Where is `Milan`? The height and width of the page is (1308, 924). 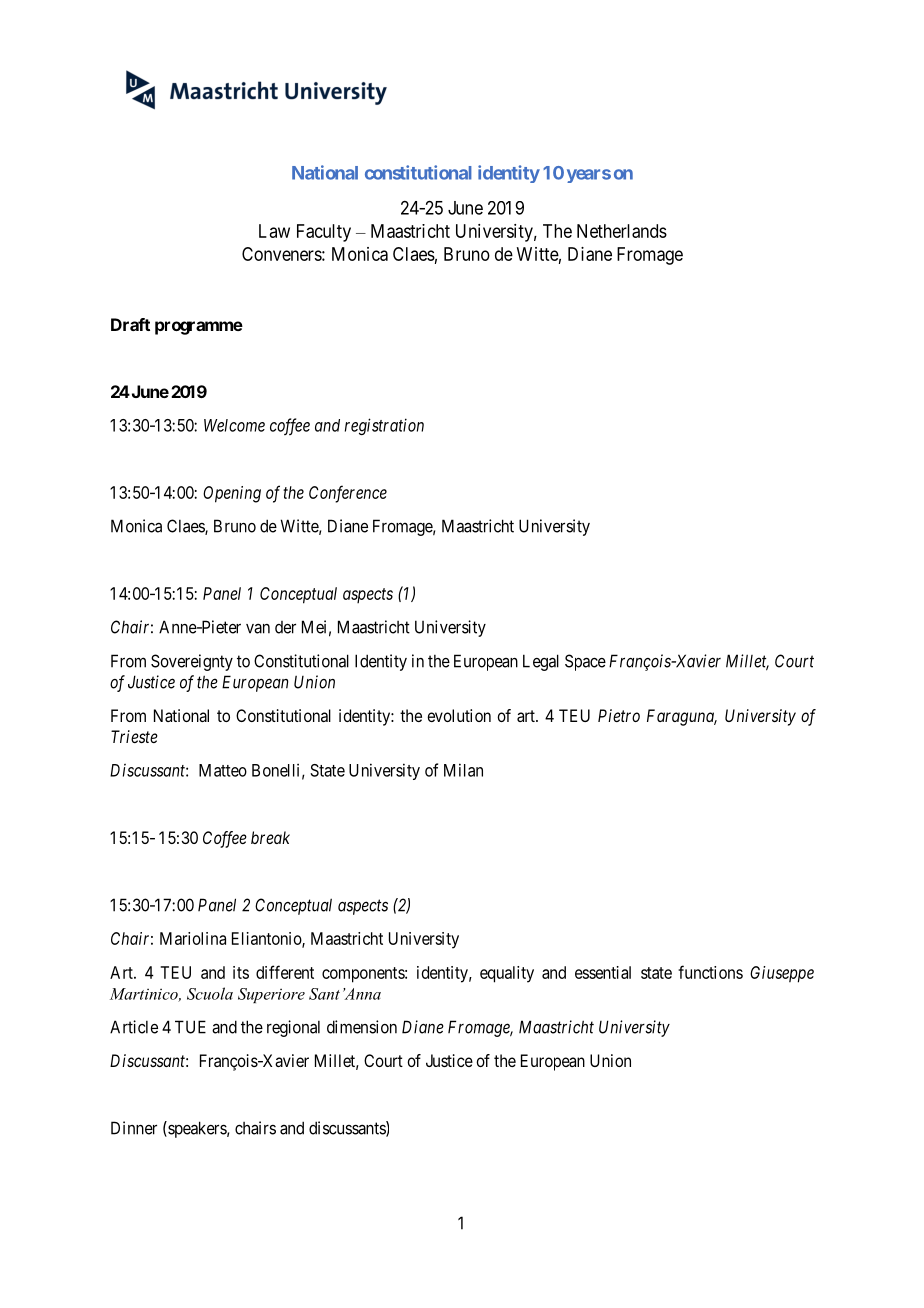 Milan is located at coordinates (463, 770).
